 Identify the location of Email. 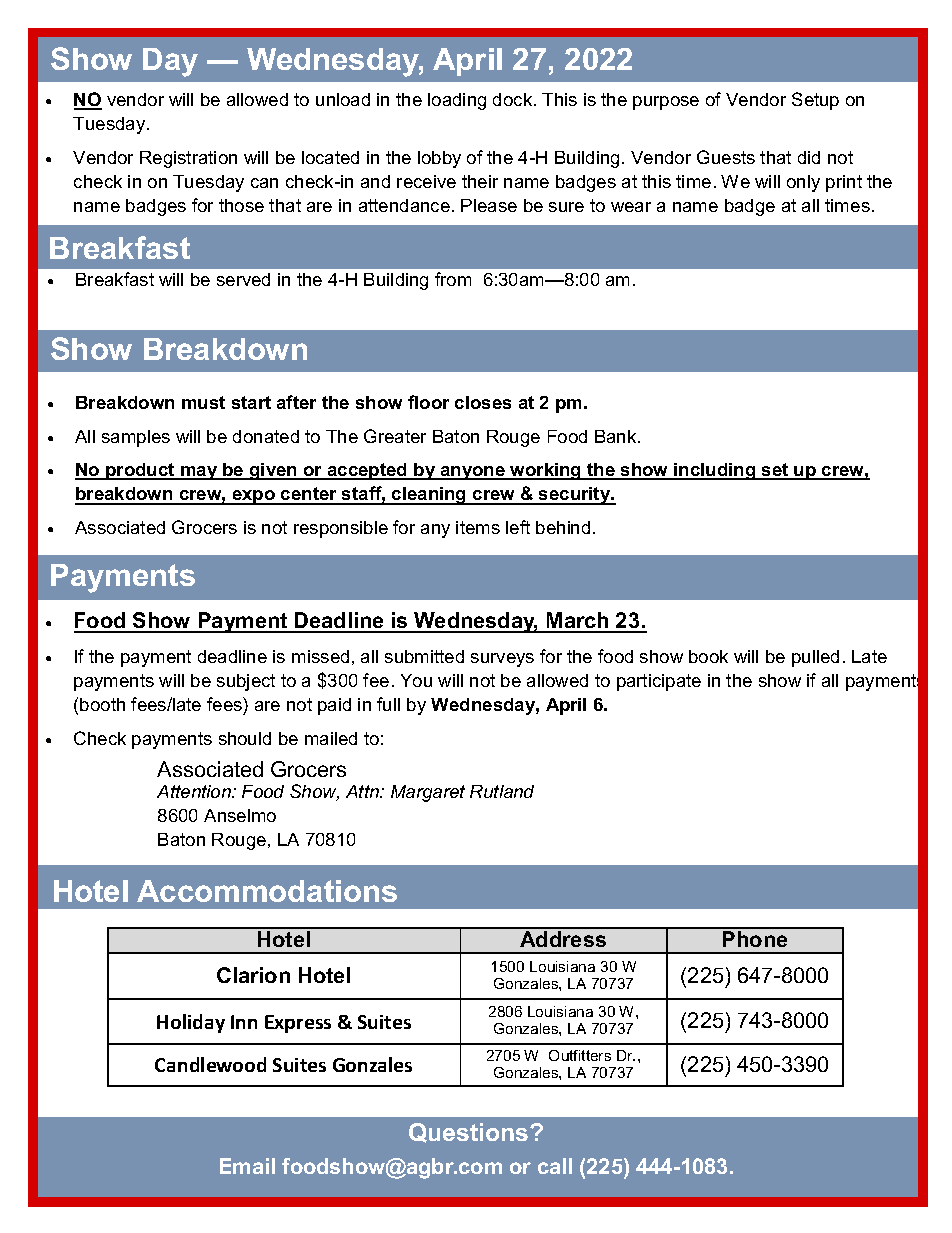
(247, 1166).
